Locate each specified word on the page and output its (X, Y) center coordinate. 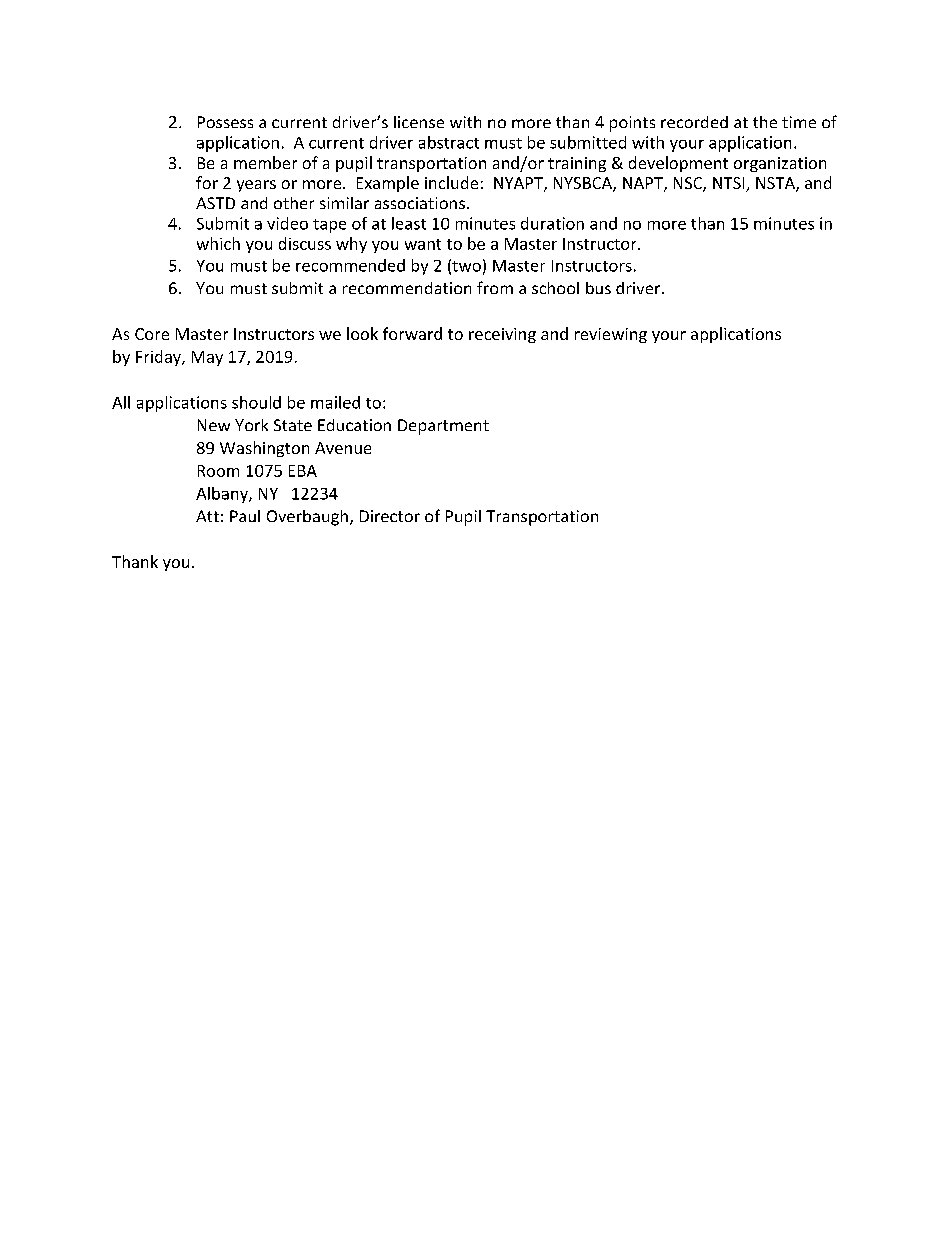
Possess (225, 122)
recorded (694, 122)
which (218, 243)
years (256, 186)
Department (443, 427)
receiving (502, 335)
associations (420, 203)
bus (598, 288)
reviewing (611, 335)
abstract (449, 142)
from (495, 287)
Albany (223, 495)
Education (354, 425)
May (207, 358)
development (678, 164)
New (214, 425)
